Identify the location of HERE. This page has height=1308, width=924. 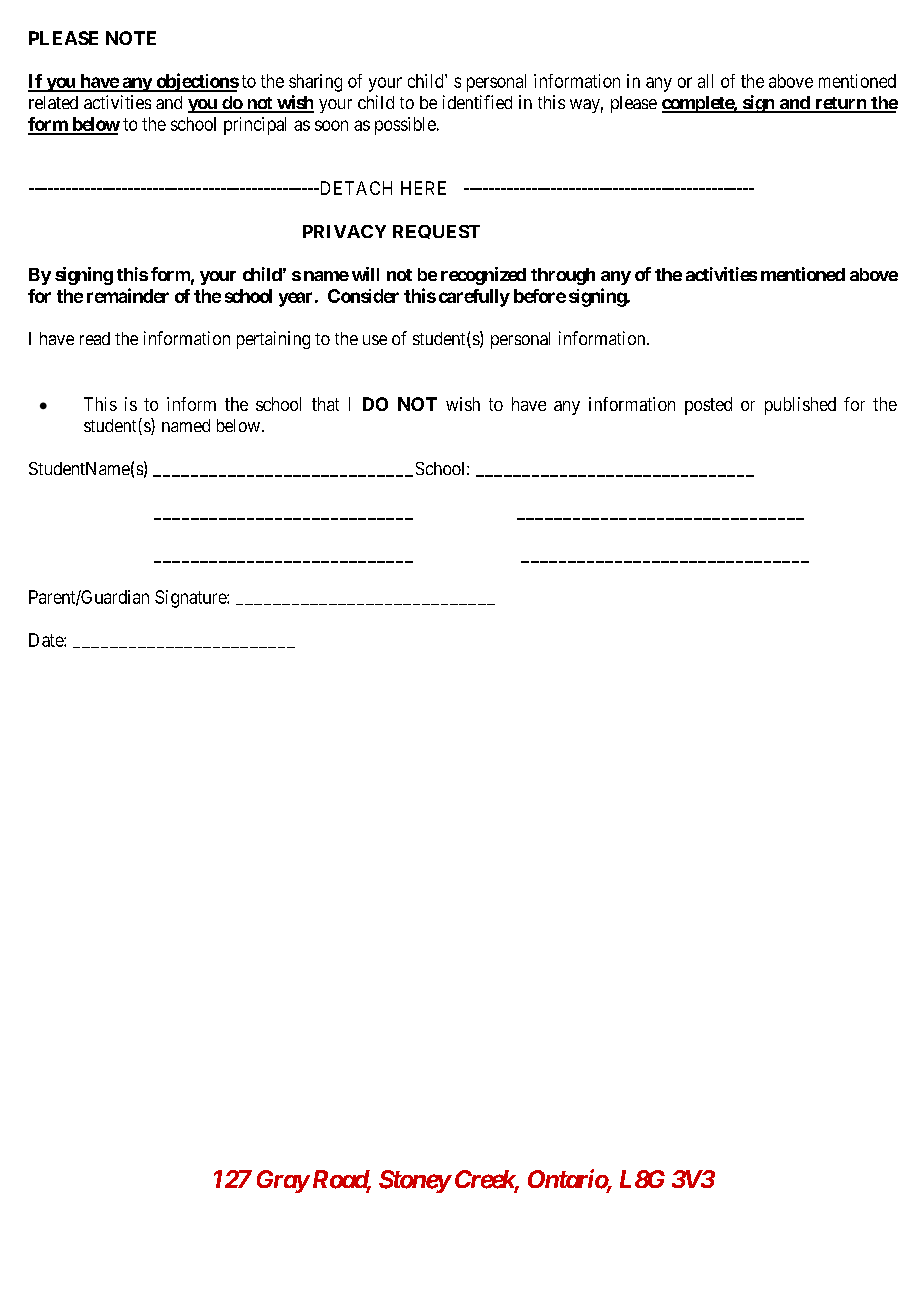
(423, 188).
